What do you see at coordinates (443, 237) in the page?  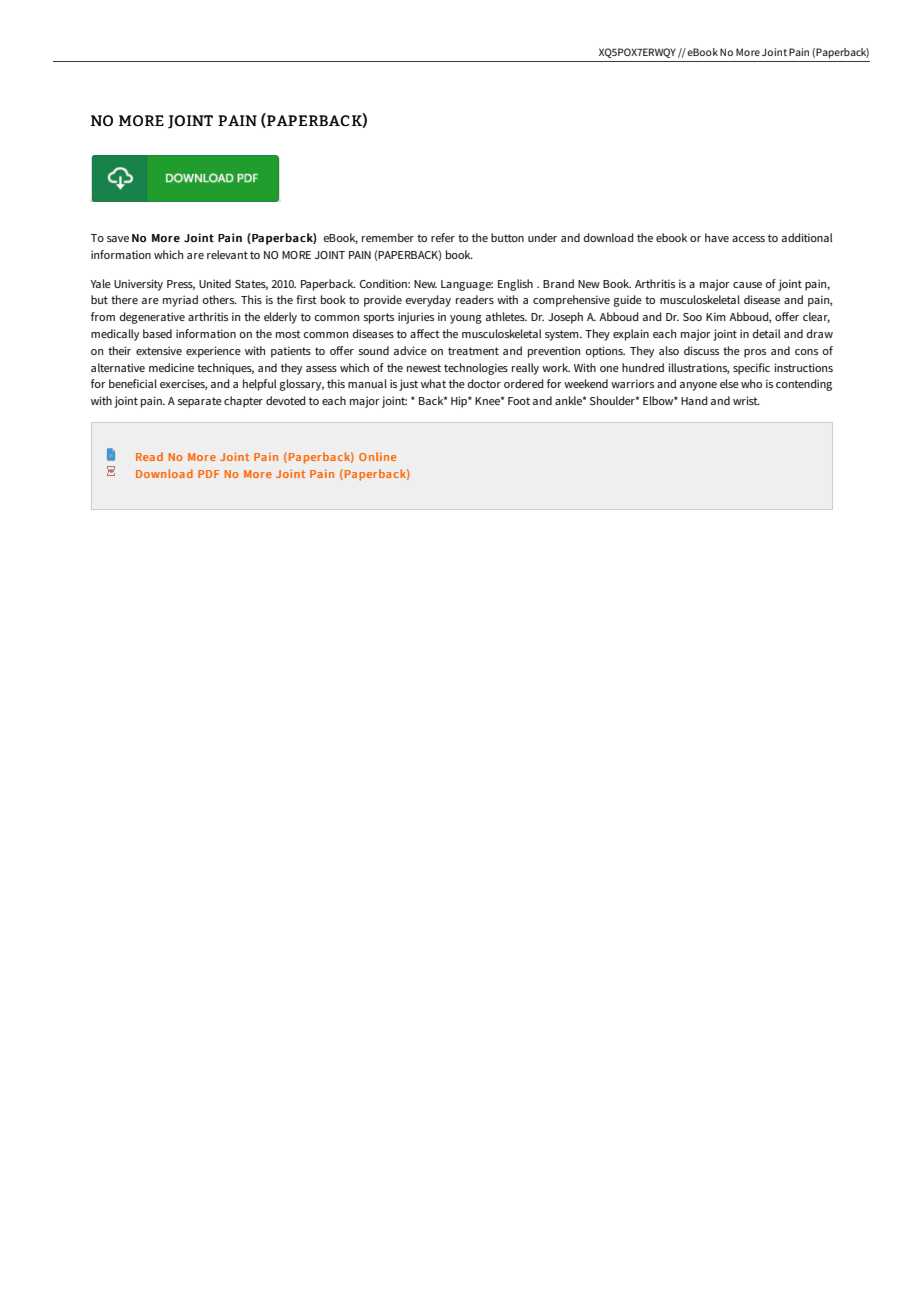 I see `refer` at bounding box center [443, 237].
